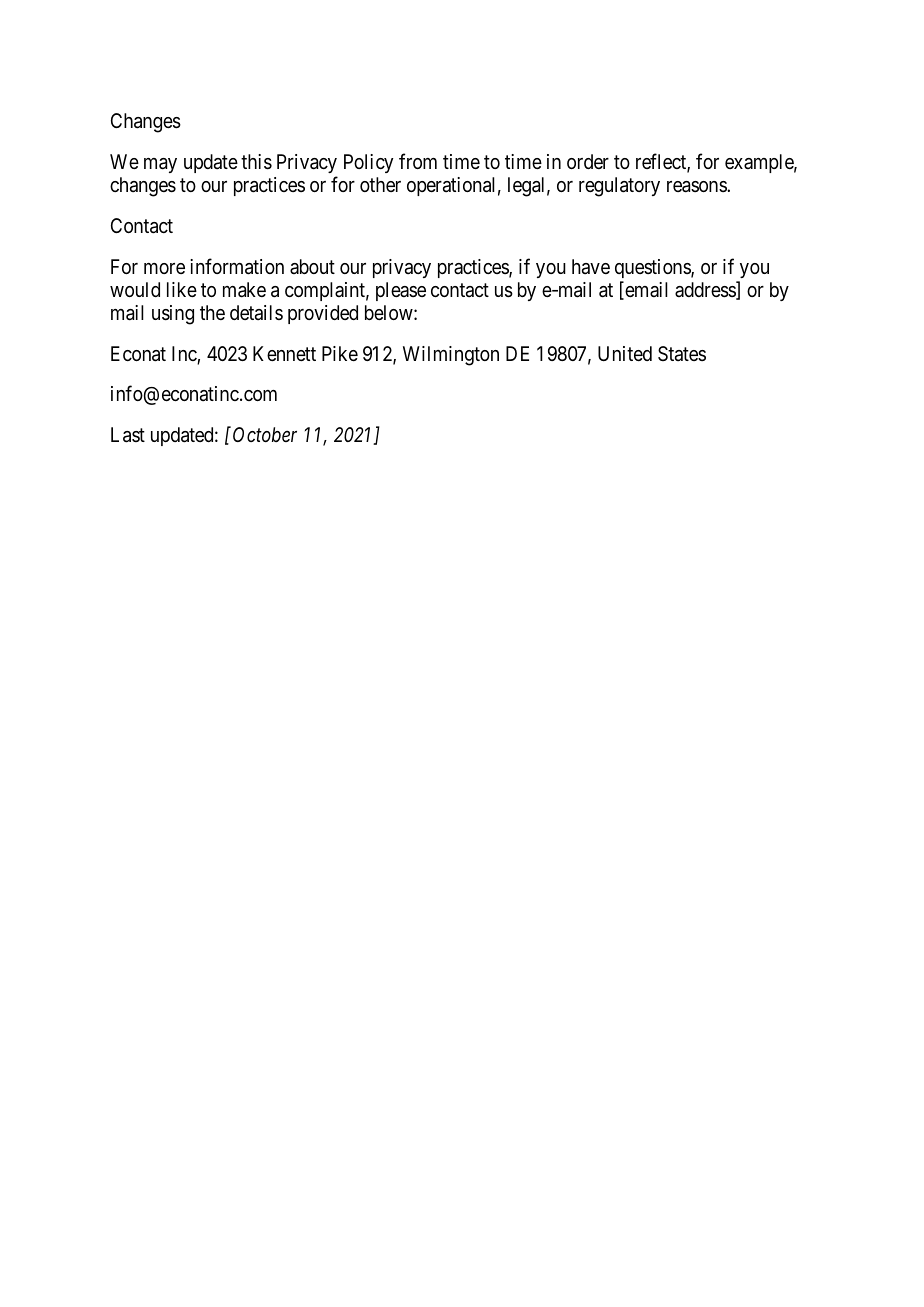 The image size is (924, 1307). What do you see at coordinates (418, 161) in the page?
I see `from` at bounding box center [418, 161].
